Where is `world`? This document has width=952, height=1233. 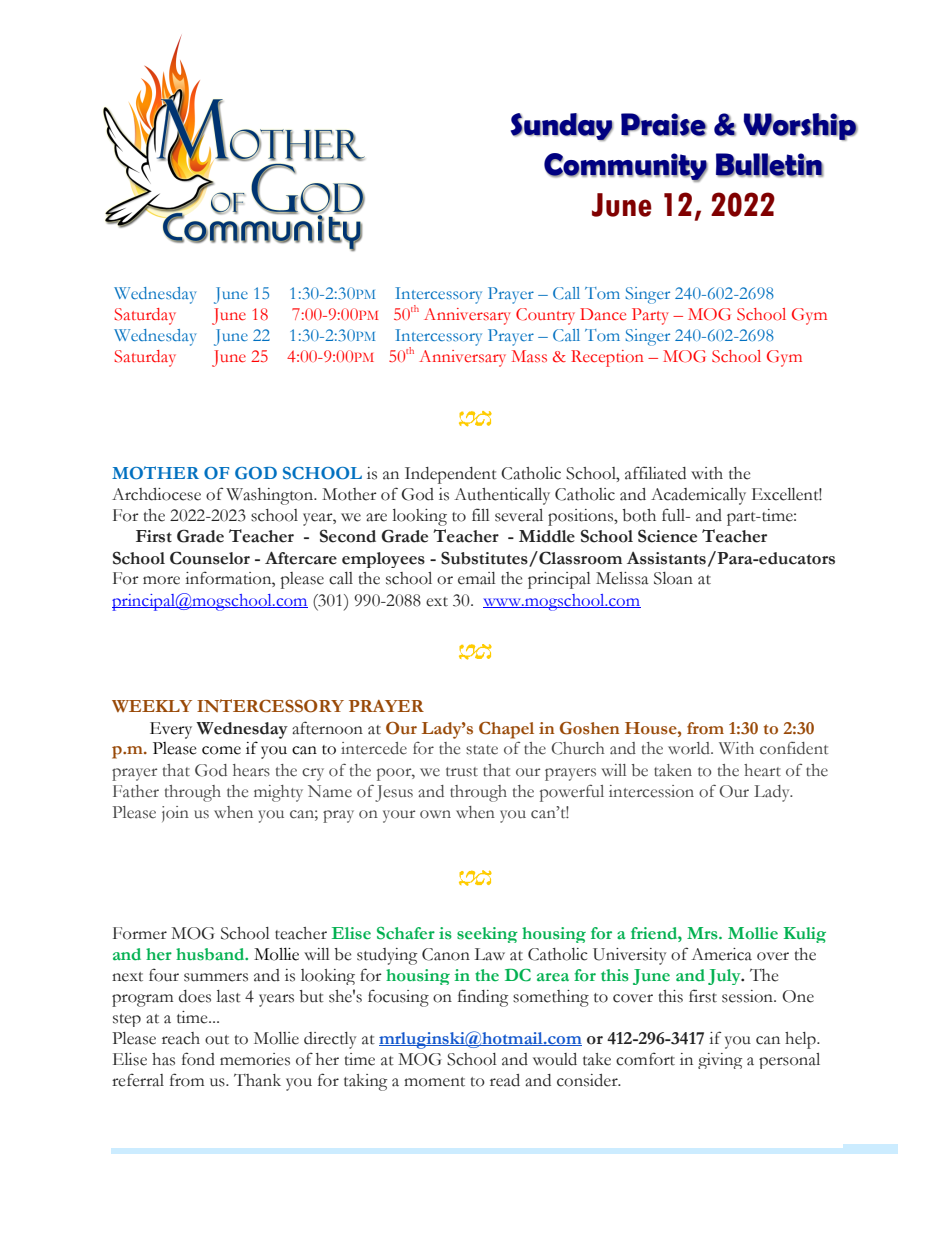 world is located at coordinates (690, 748).
